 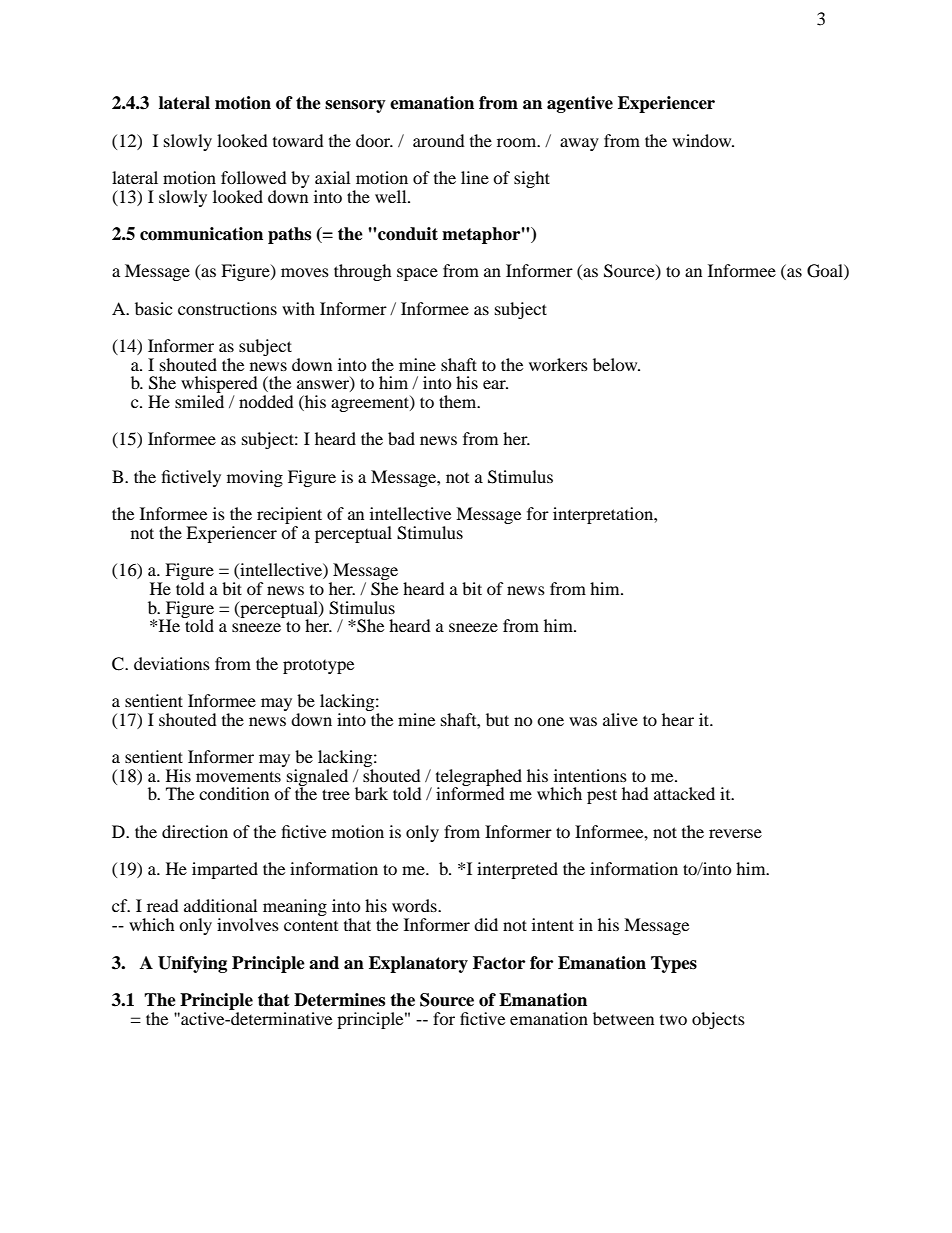 What do you see at coordinates (684, 793) in the screenshot?
I see `attacked` at bounding box center [684, 793].
